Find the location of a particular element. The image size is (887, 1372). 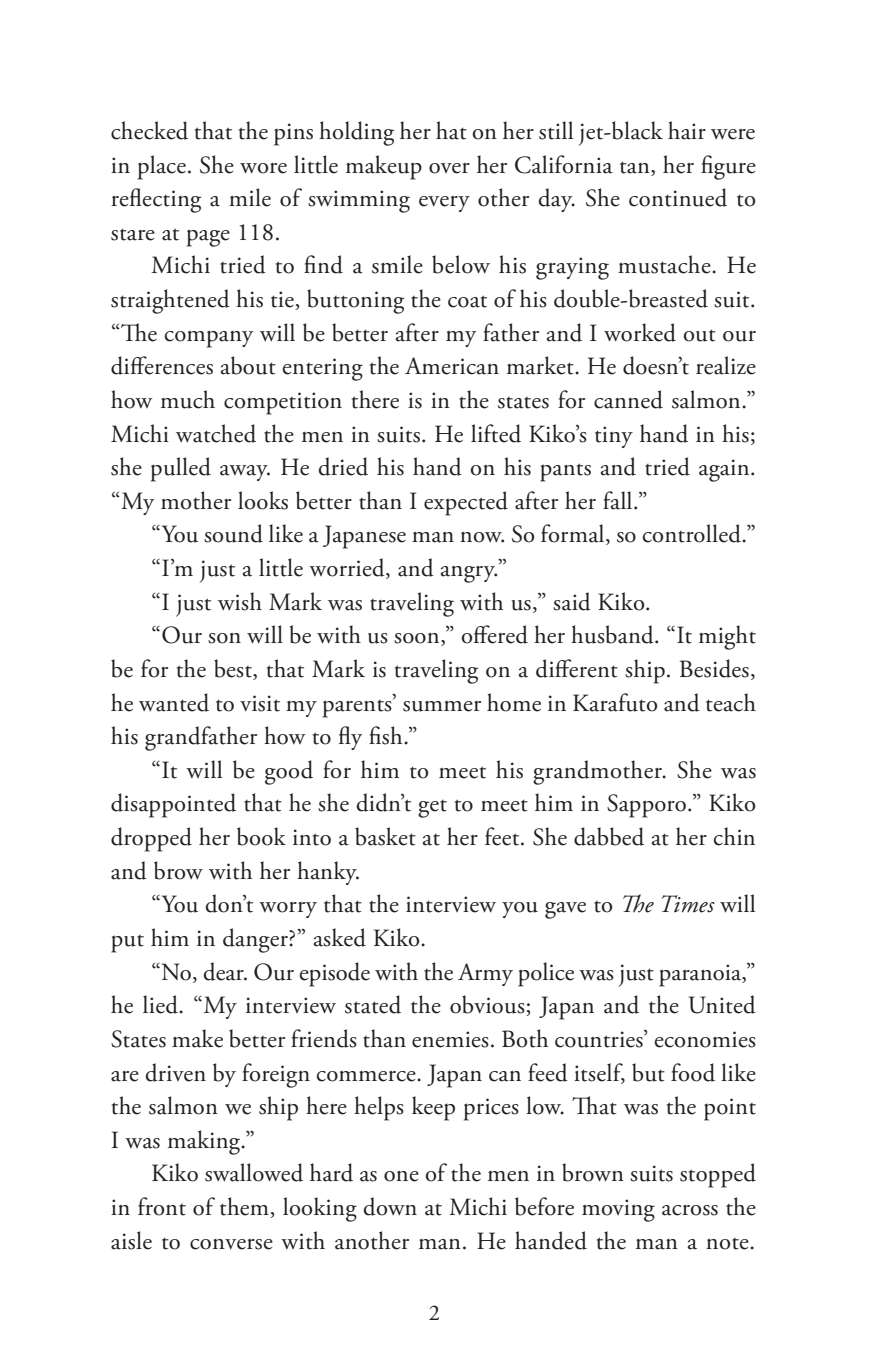

place is located at coordinates (162, 167).
